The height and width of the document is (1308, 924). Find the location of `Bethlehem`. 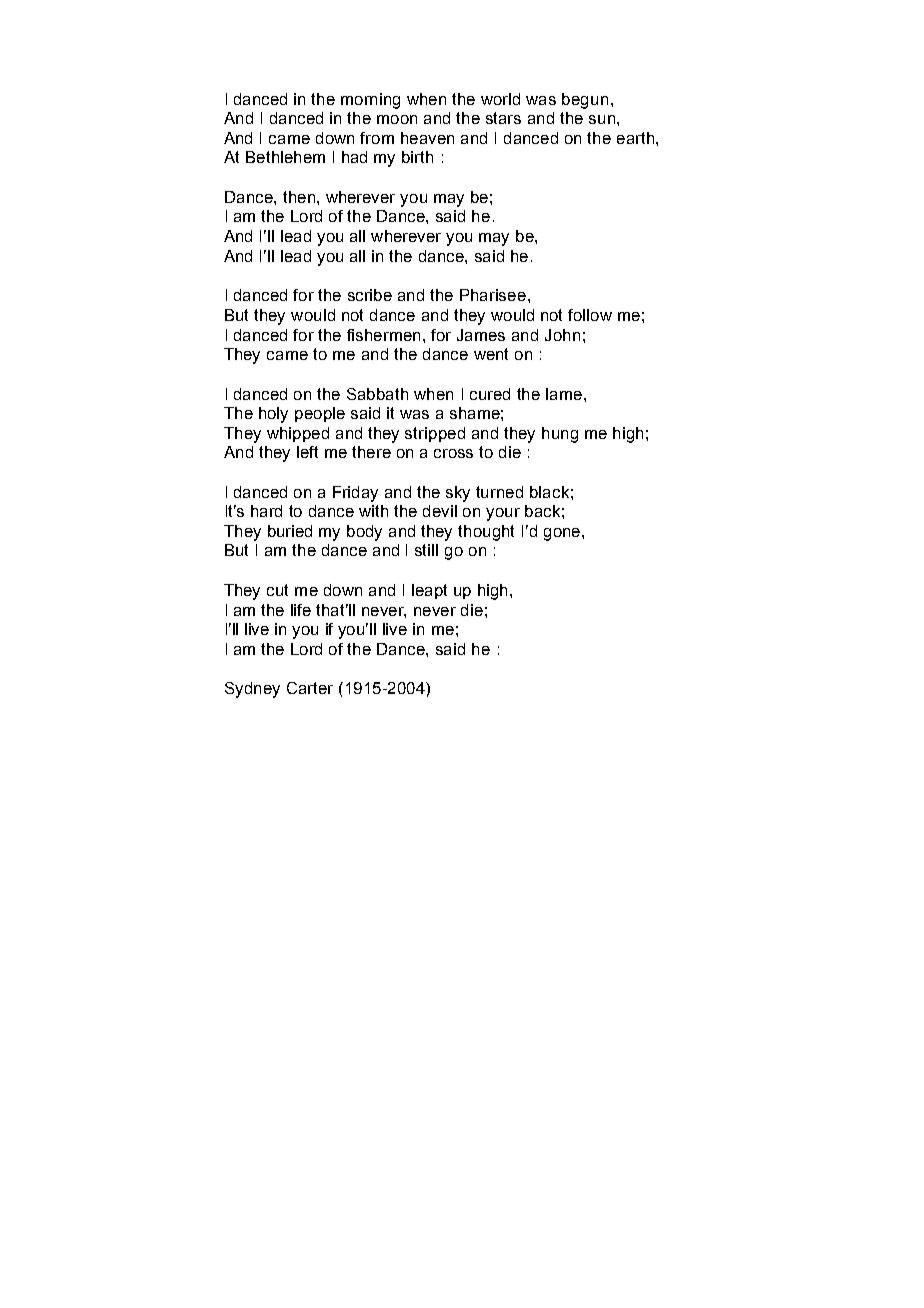

Bethlehem is located at coordinates (285, 157).
